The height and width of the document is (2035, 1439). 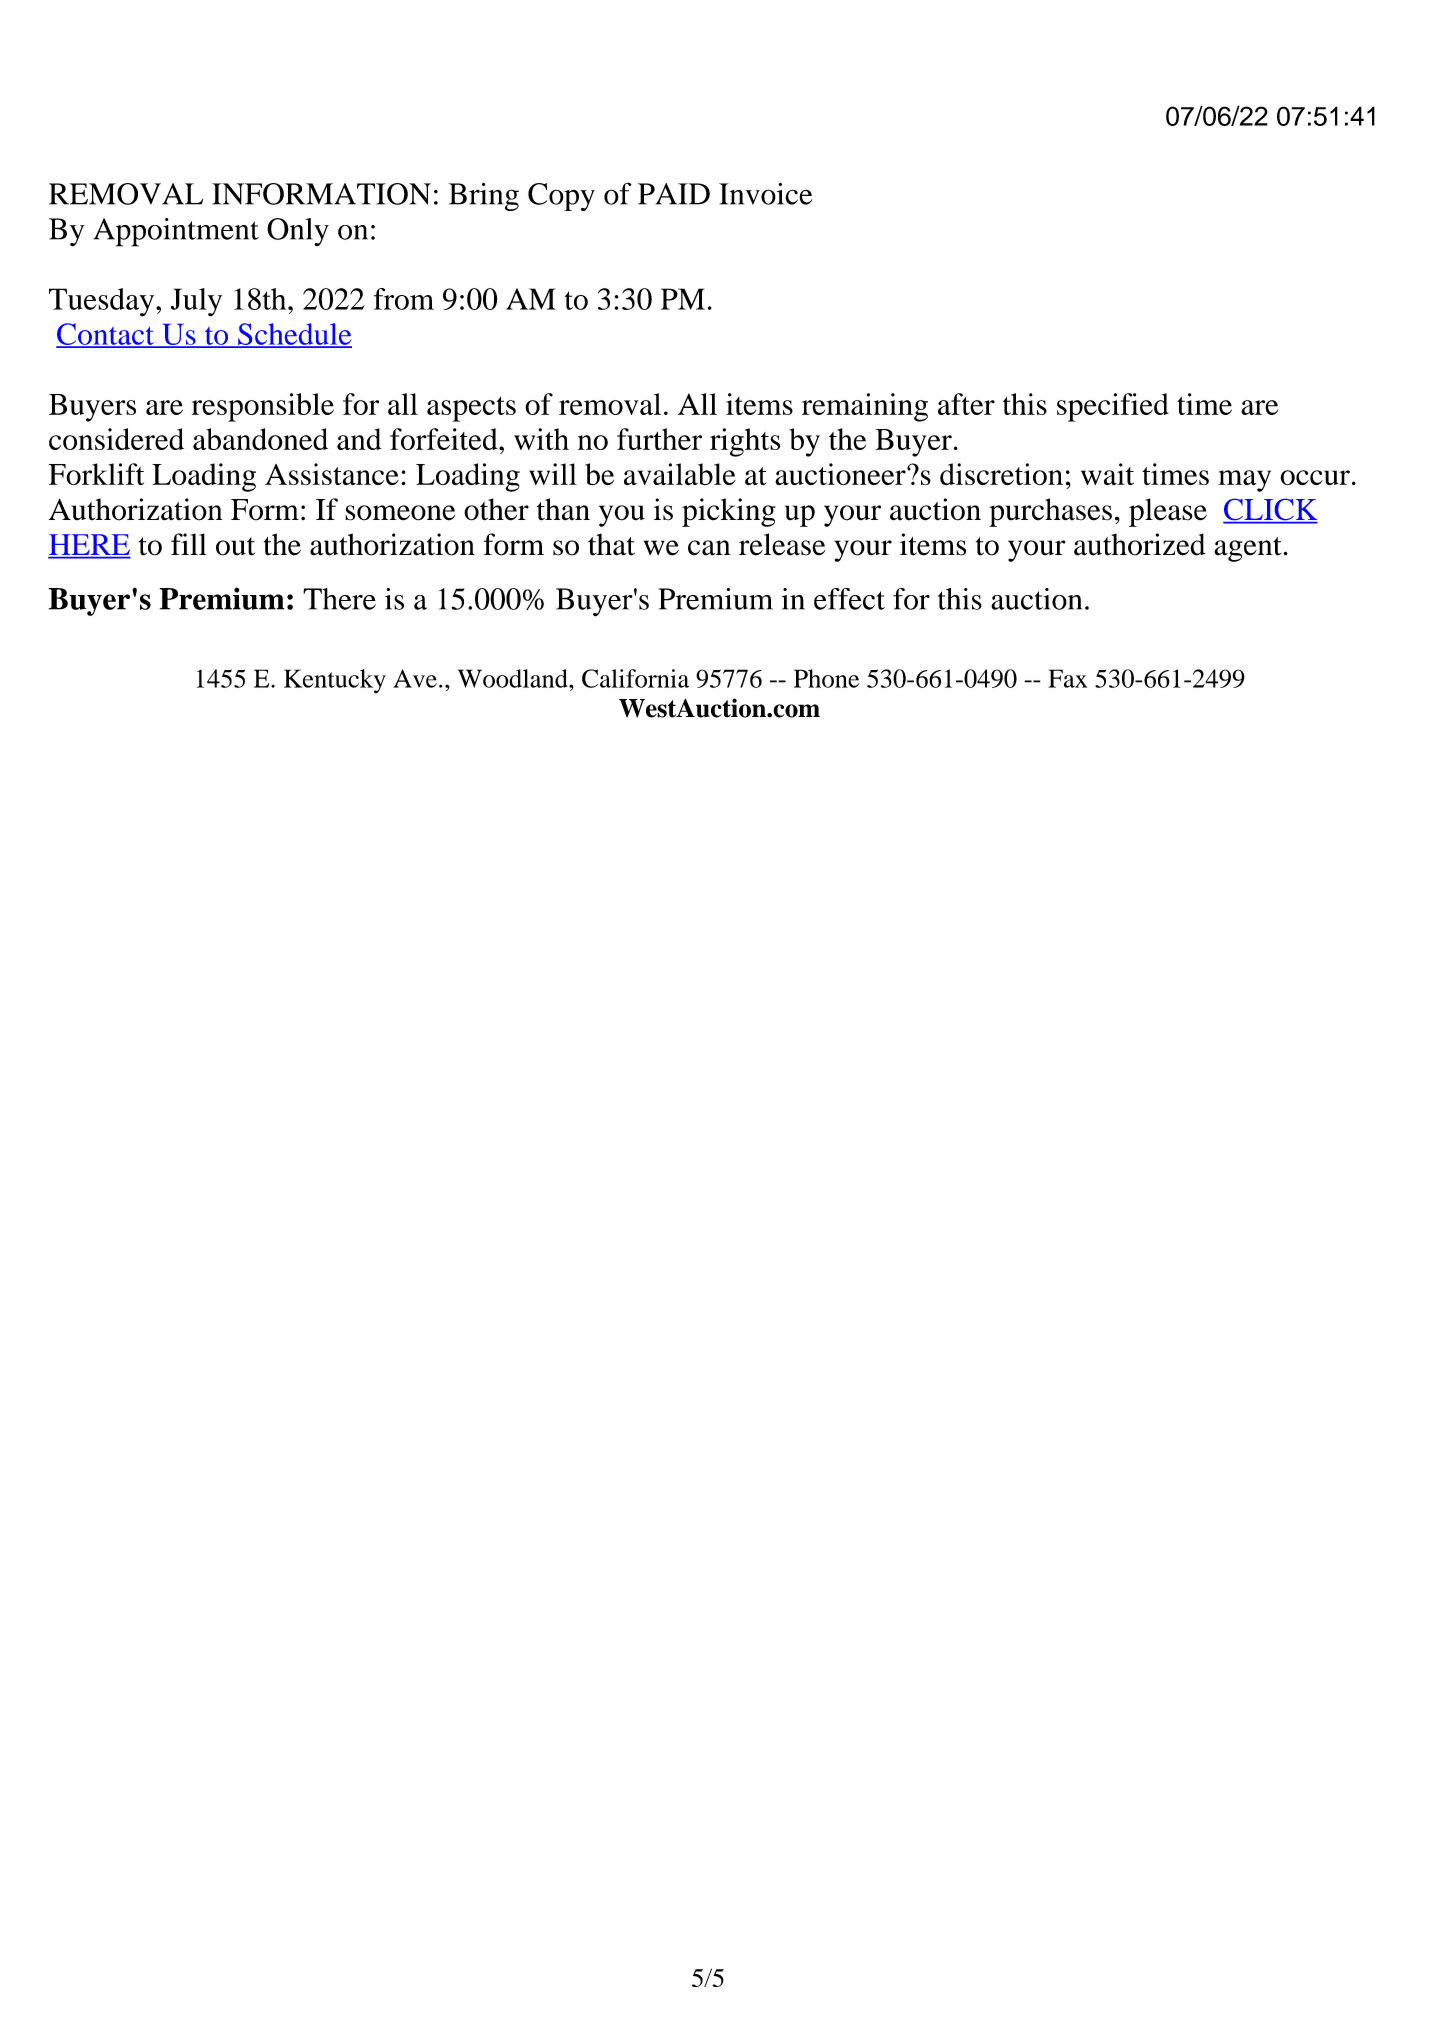 I want to click on specified, so click(x=1113, y=407).
